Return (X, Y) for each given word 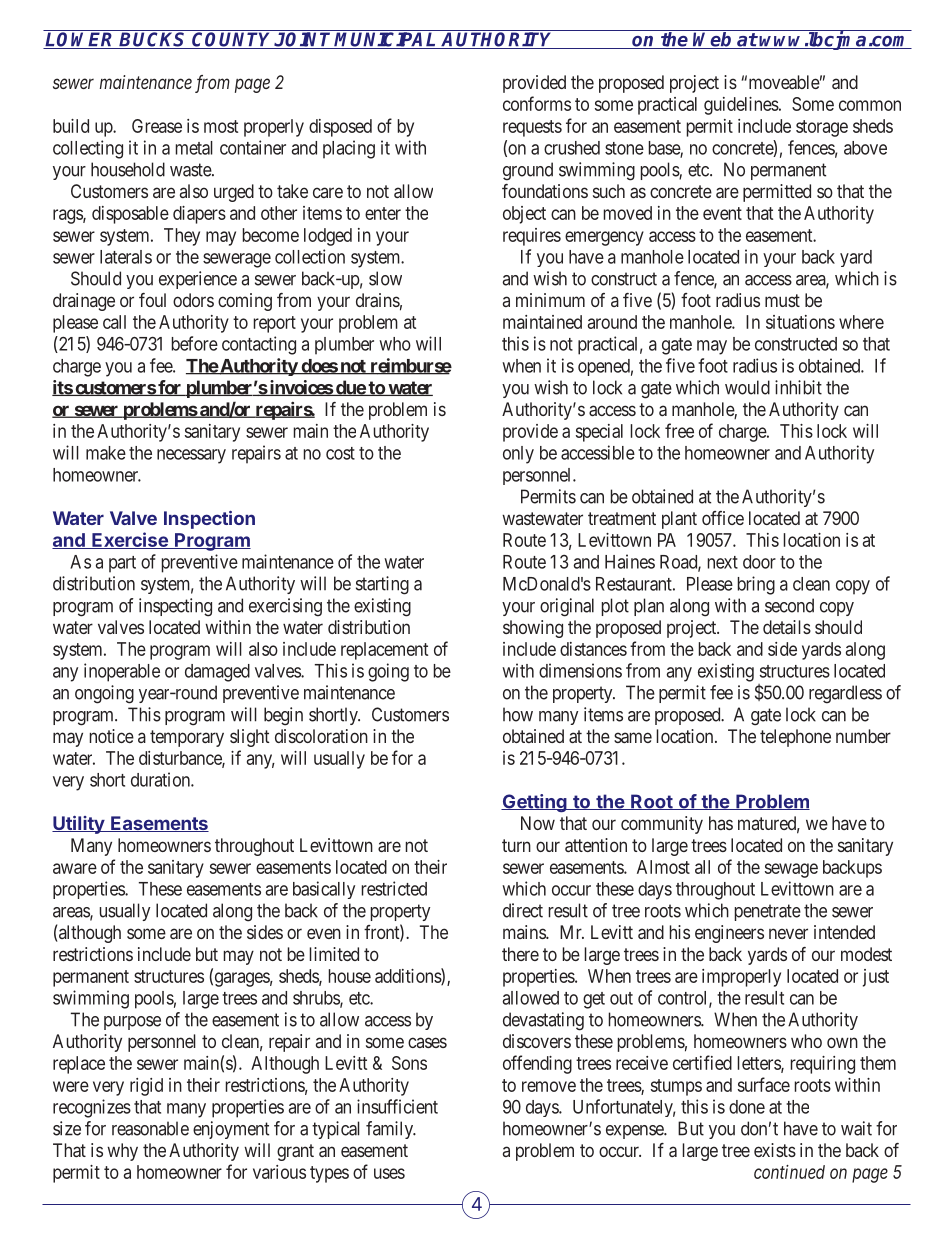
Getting (535, 803)
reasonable (150, 1128)
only (518, 455)
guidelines (742, 106)
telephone (795, 738)
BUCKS (153, 39)
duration (161, 779)
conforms (537, 103)
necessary (191, 456)
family (391, 1130)
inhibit (798, 387)
